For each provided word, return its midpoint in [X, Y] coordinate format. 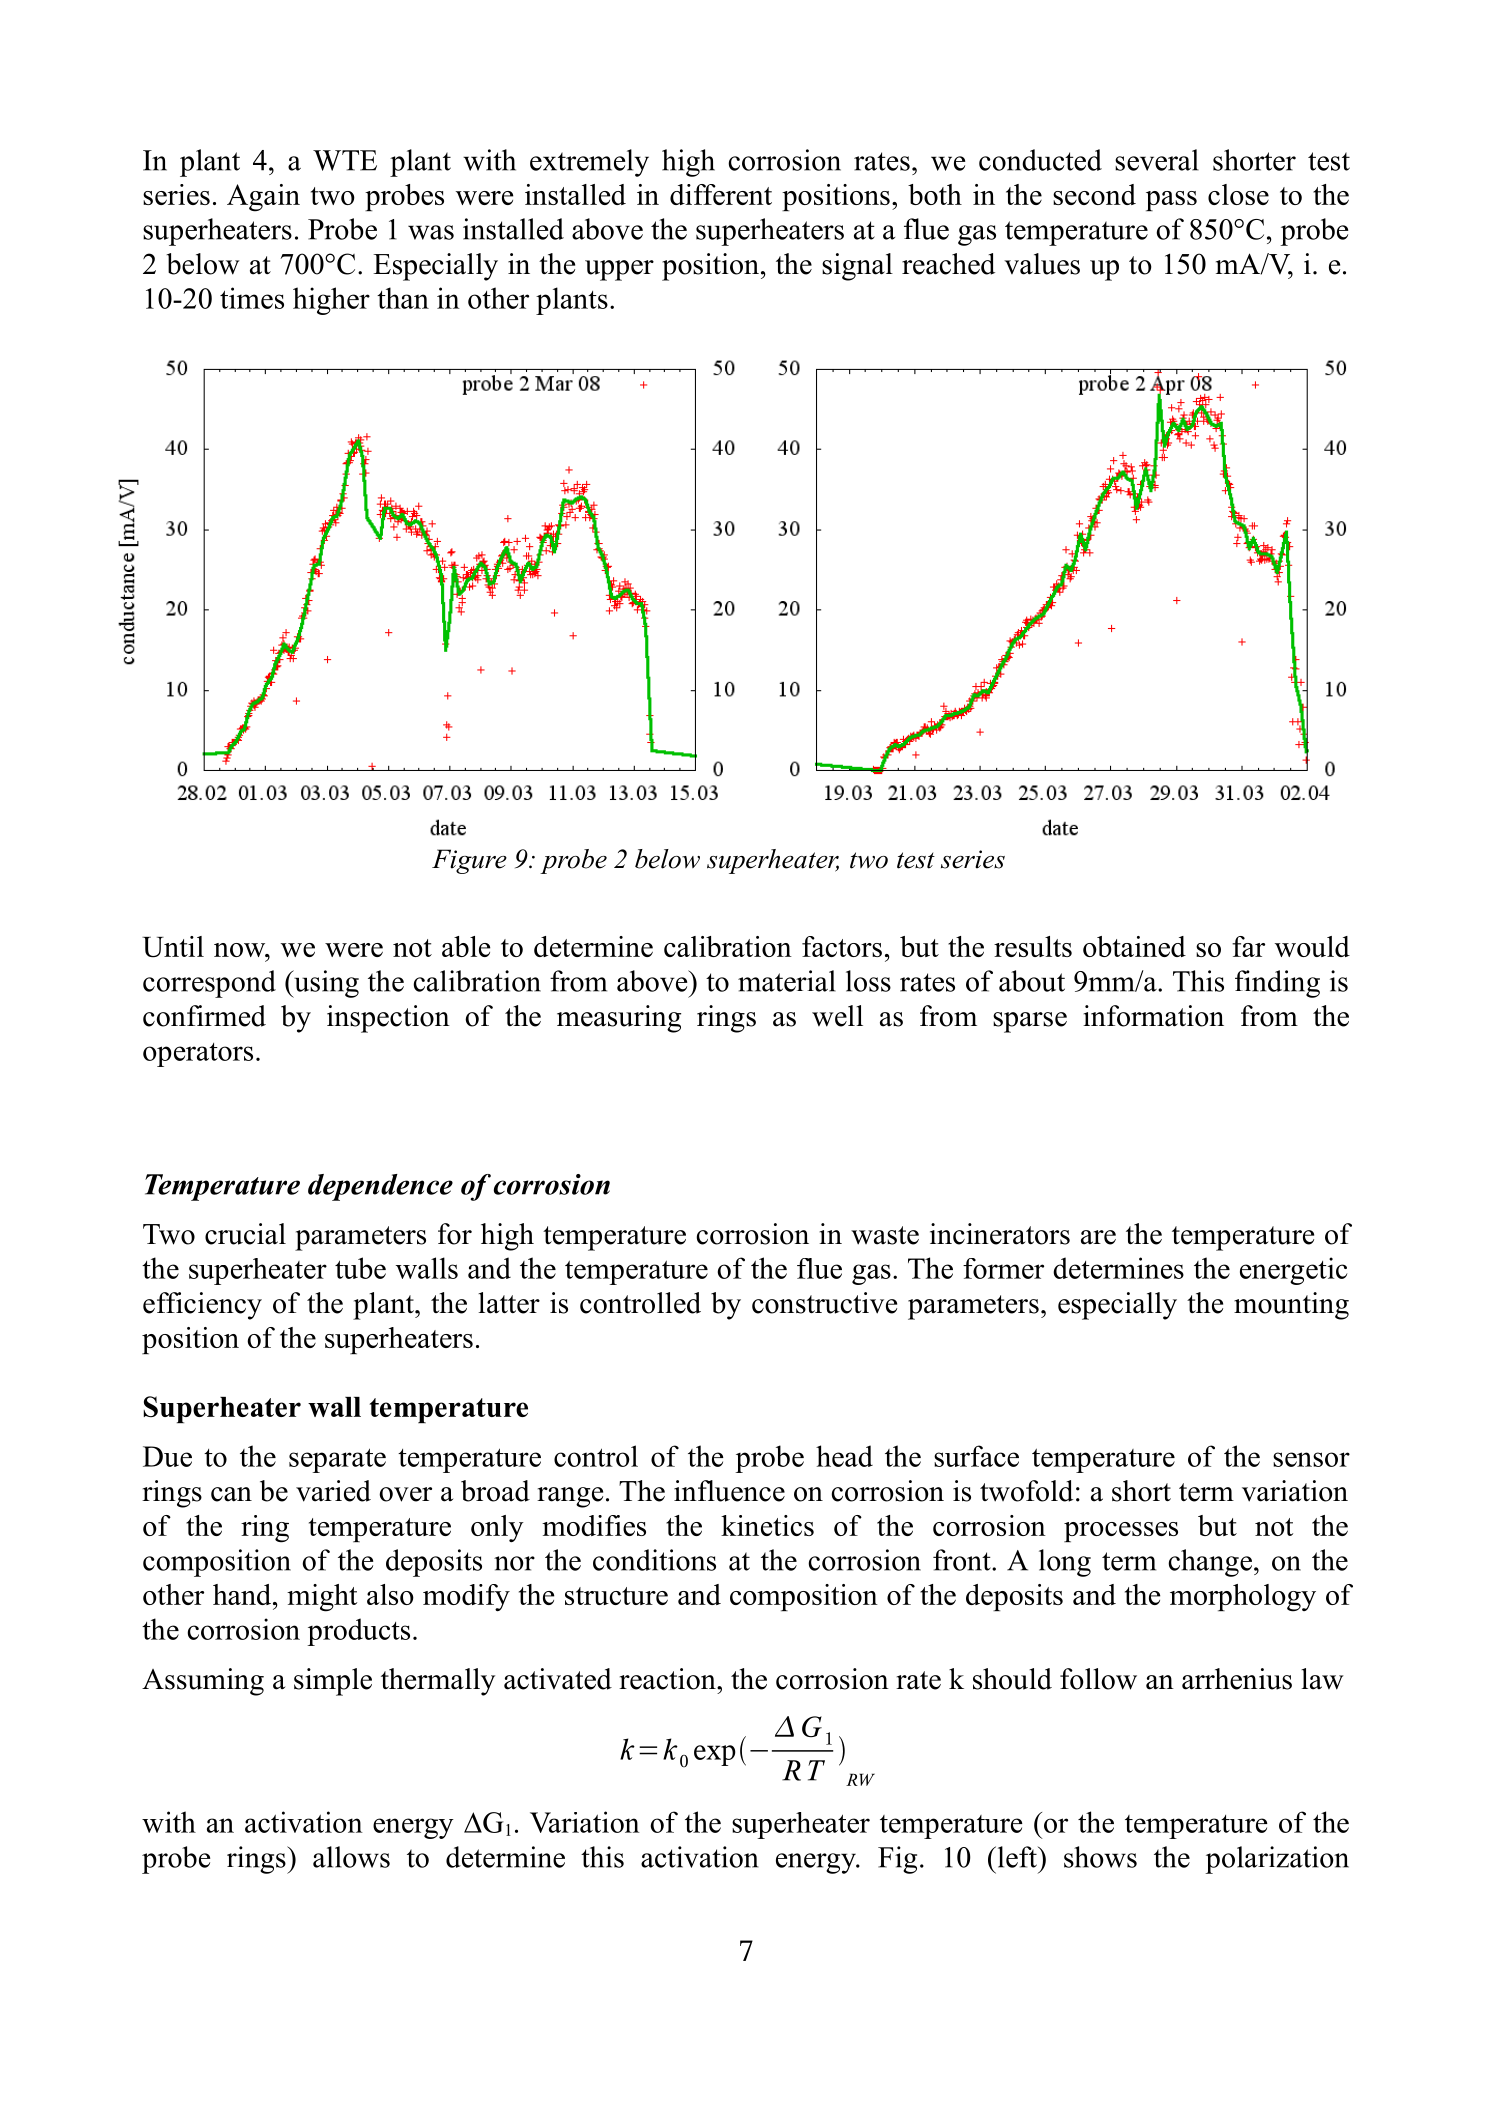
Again [263, 198]
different [721, 194]
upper [619, 270]
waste [885, 1235]
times [252, 298]
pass [1171, 201]
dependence [380, 1187]
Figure [469, 861]
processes [1121, 1532]
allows [351, 1857]
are [1098, 1237]
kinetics [767, 1525]
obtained [1134, 946]
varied [333, 1491]
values [1042, 264]
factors [842, 946]
